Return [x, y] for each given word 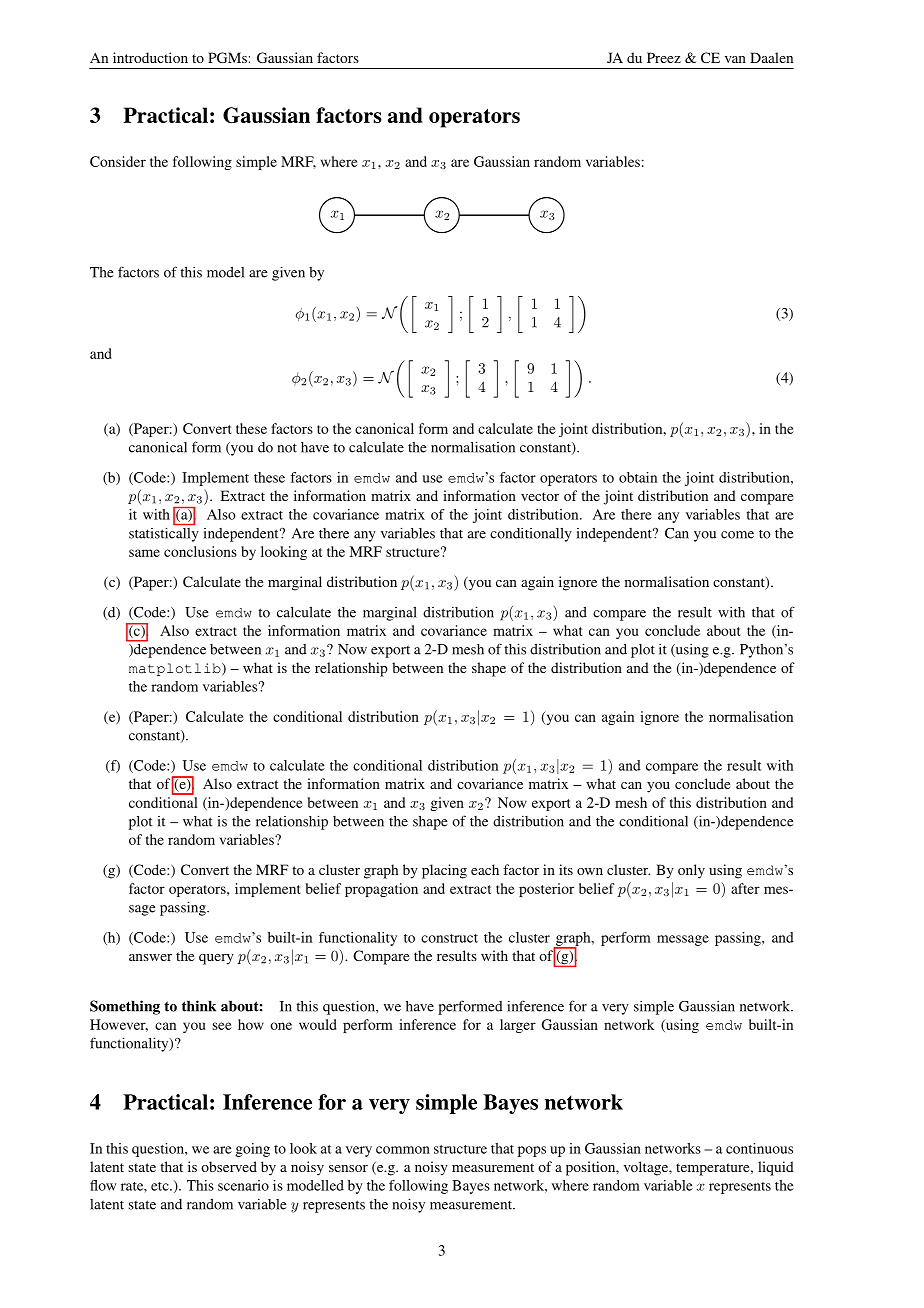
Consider [118, 161]
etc [161, 1186]
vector [540, 496]
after [745, 888]
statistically [164, 533]
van [735, 59]
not [287, 448]
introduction [150, 57]
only [691, 871]
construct [449, 938]
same [144, 553]
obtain [638, 477]
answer [150, 957]
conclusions [200, 551]
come [737, 535]
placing [444, 871]
